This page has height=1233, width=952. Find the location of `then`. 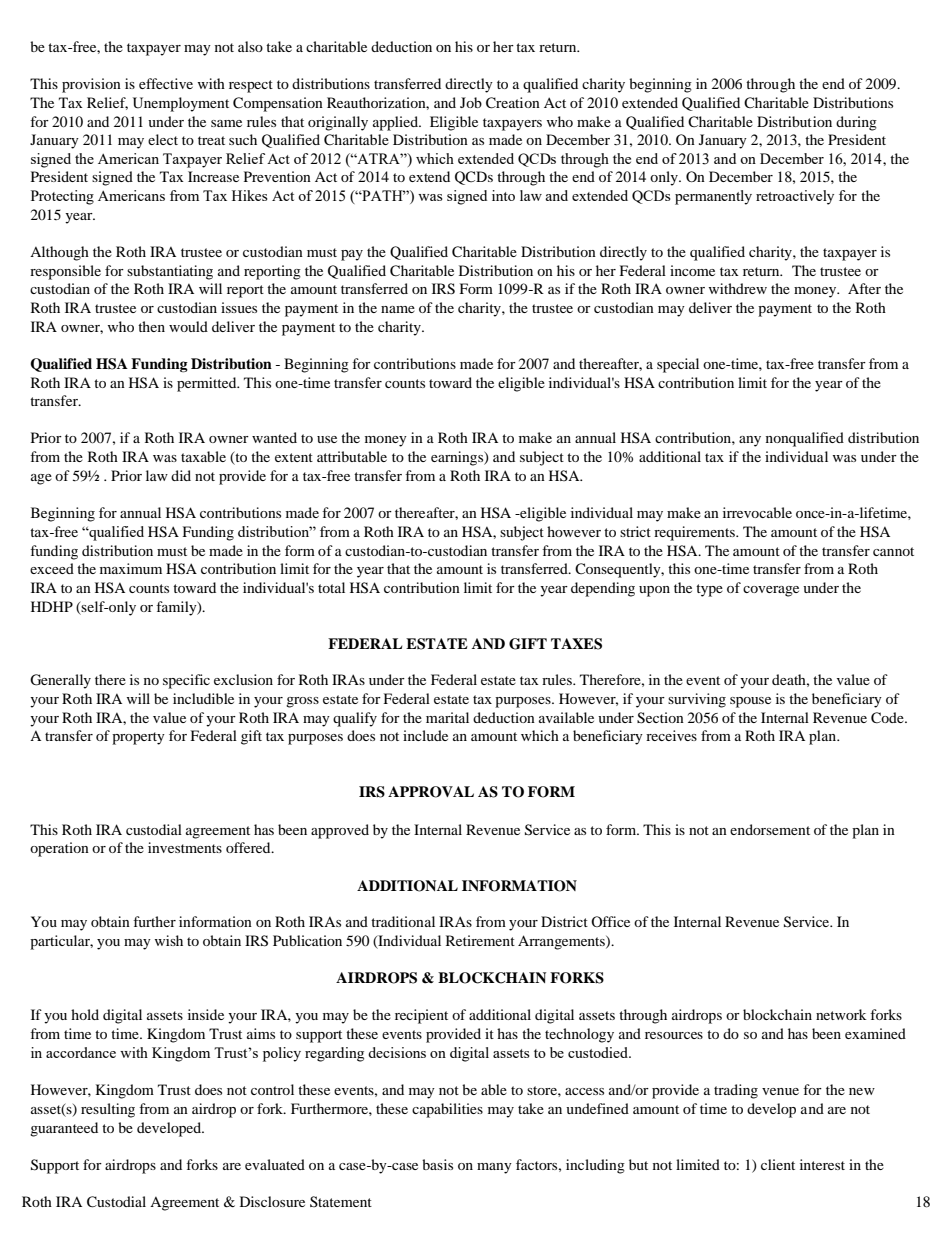

then is located at coordinates (151, 326).
